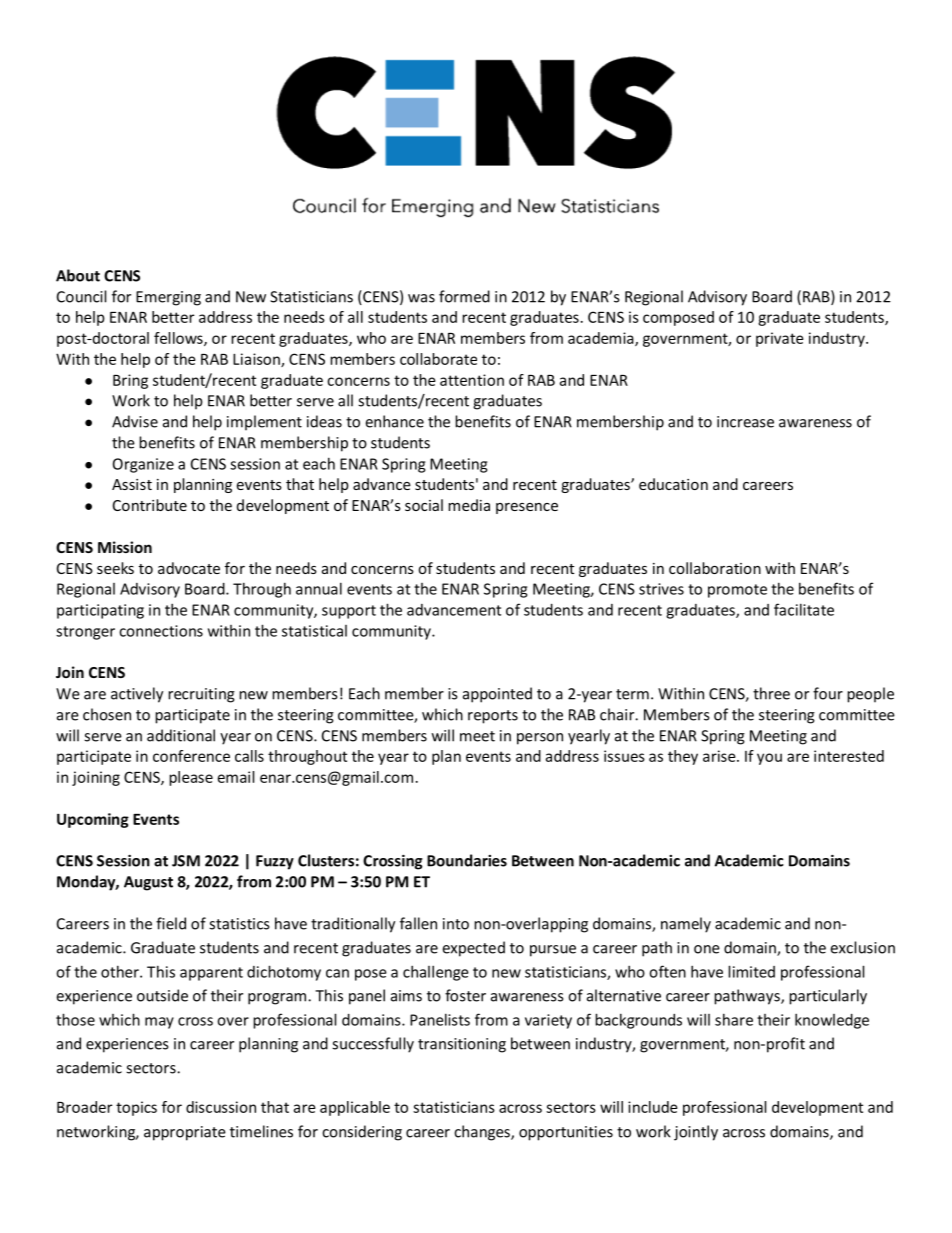  What do you see at coordinates (673, 484) in the screenshot?
I see `education` at bounding box center [673, 484].
